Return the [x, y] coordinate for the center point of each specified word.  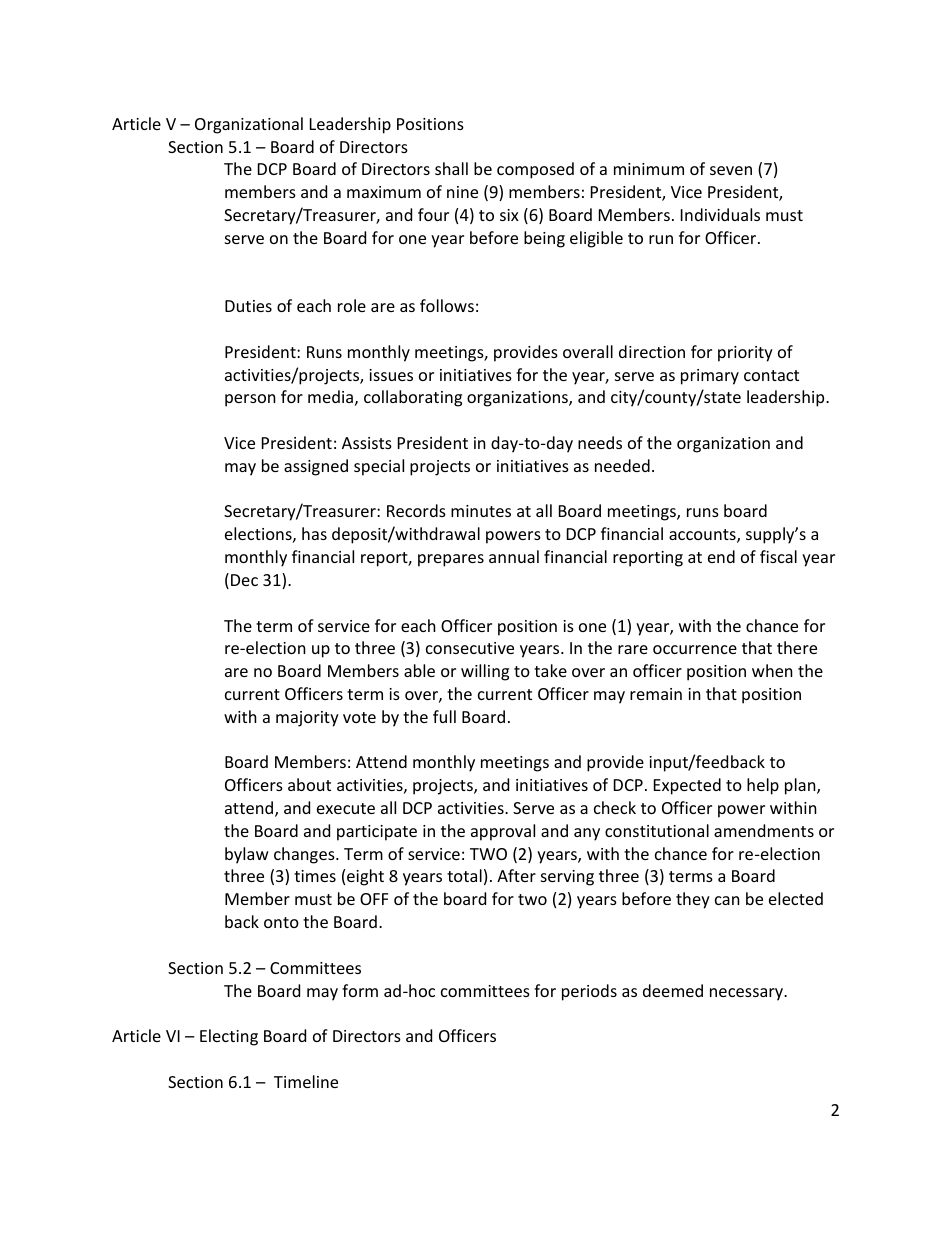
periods [589, 992]
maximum [384, 192]
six [509, 215]
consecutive [470, 648]
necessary [747, 994]
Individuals [720, 214]
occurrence [695, 649]
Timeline [306, 1081]
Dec [244, 580]
